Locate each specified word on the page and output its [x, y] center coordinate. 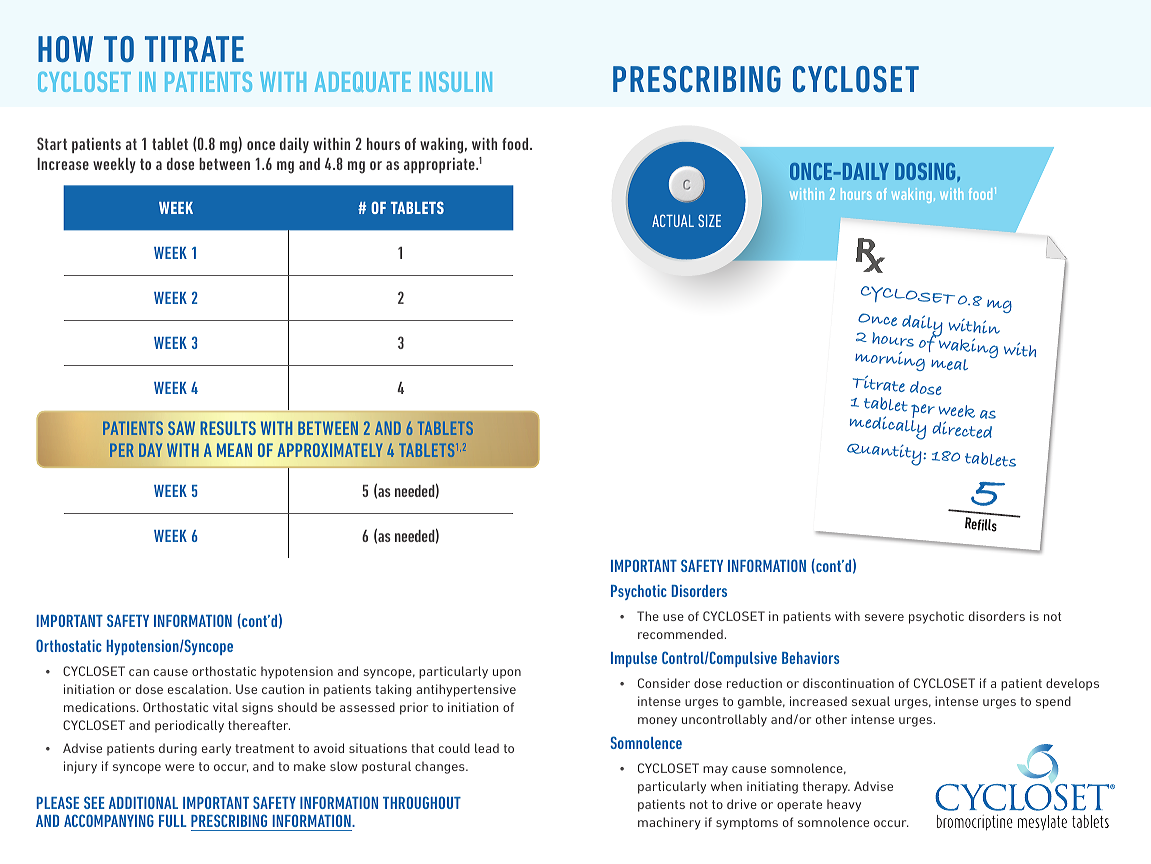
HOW [65, 49]
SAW [181, 428]
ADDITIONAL [143, 802]
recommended [680, 634]
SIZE [709, 220]
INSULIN [456, 82]
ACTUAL [673, 220]
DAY [150, 450]
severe [884, 617]
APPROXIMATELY [330, 450]
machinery [669, 823]
